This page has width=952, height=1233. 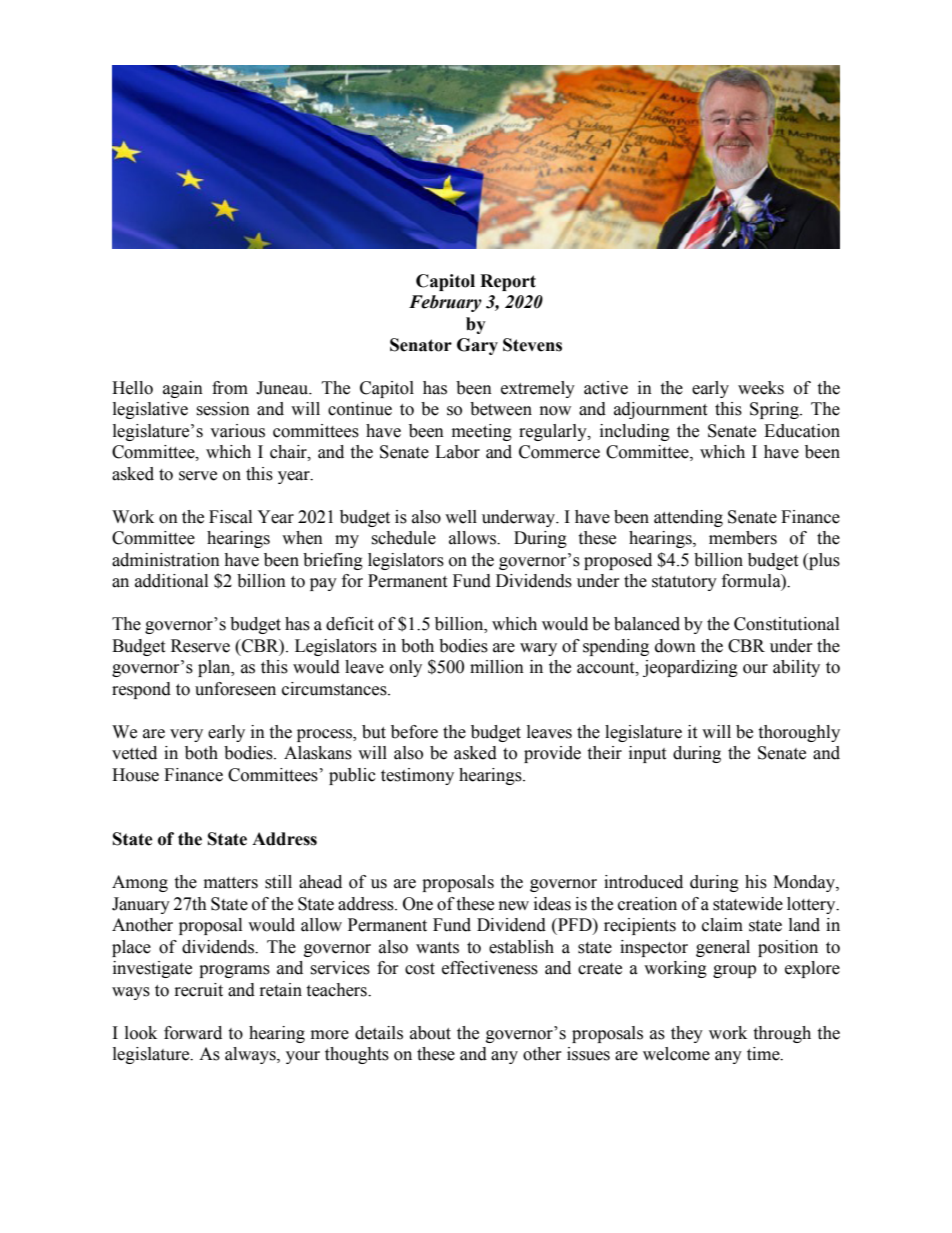 I want to click on from, so click(x=230, y=388).
